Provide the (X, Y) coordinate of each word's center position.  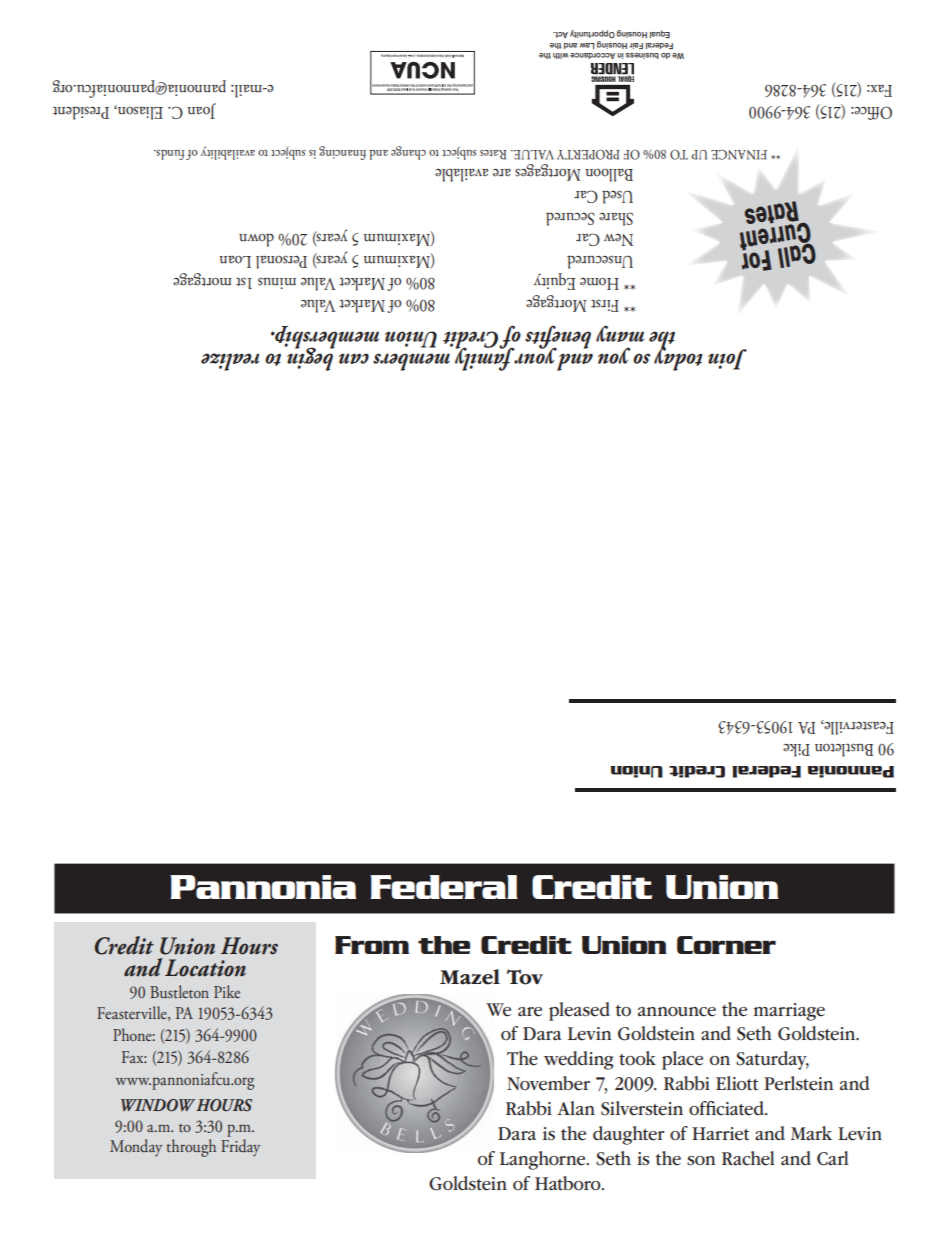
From (372, 945)
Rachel (748, 1158)
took (637, 1058)
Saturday (772, 1060)
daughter (629, 1135)
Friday (240, 1148)
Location (205, 968)
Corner (726, 945)
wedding (579, 1060)
